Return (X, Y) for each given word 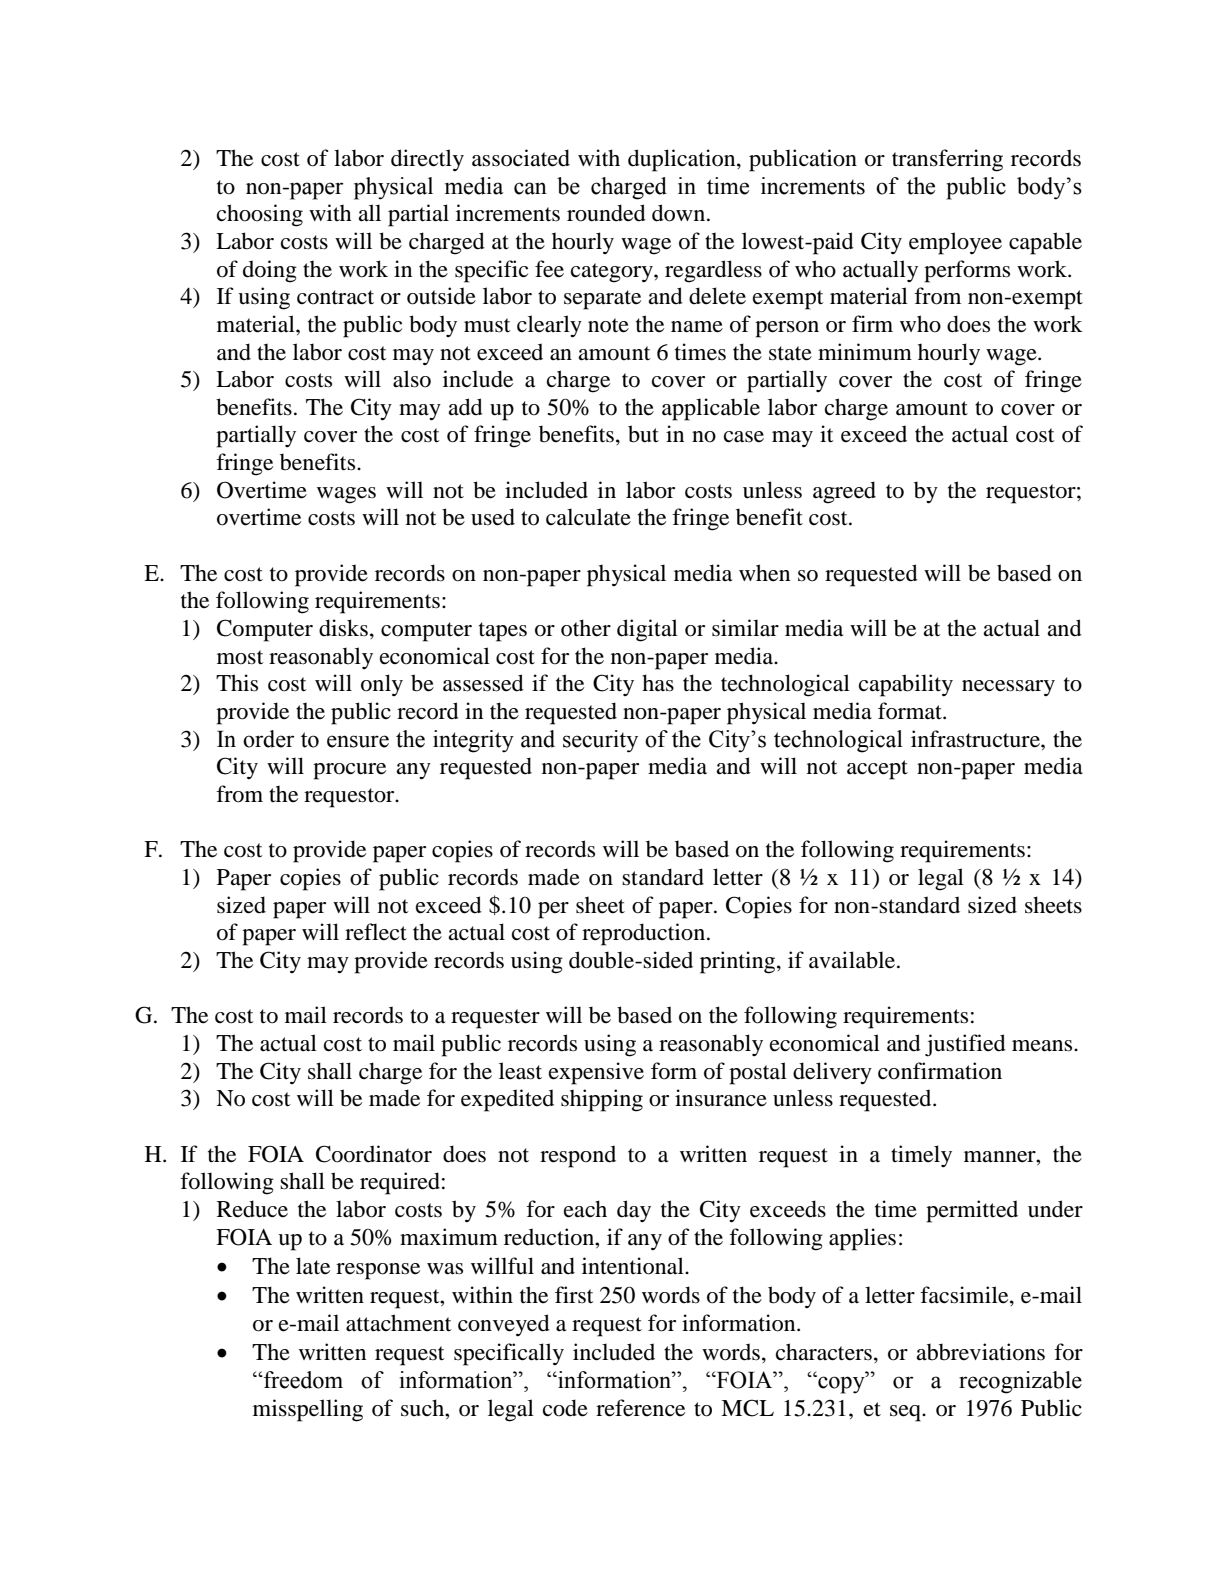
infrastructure (976, 739)
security (600, 741)
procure (349, 771)
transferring (947, 160)
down (680, 213)
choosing (260, 215)
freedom (302, 1380)
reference (640, 1408)
